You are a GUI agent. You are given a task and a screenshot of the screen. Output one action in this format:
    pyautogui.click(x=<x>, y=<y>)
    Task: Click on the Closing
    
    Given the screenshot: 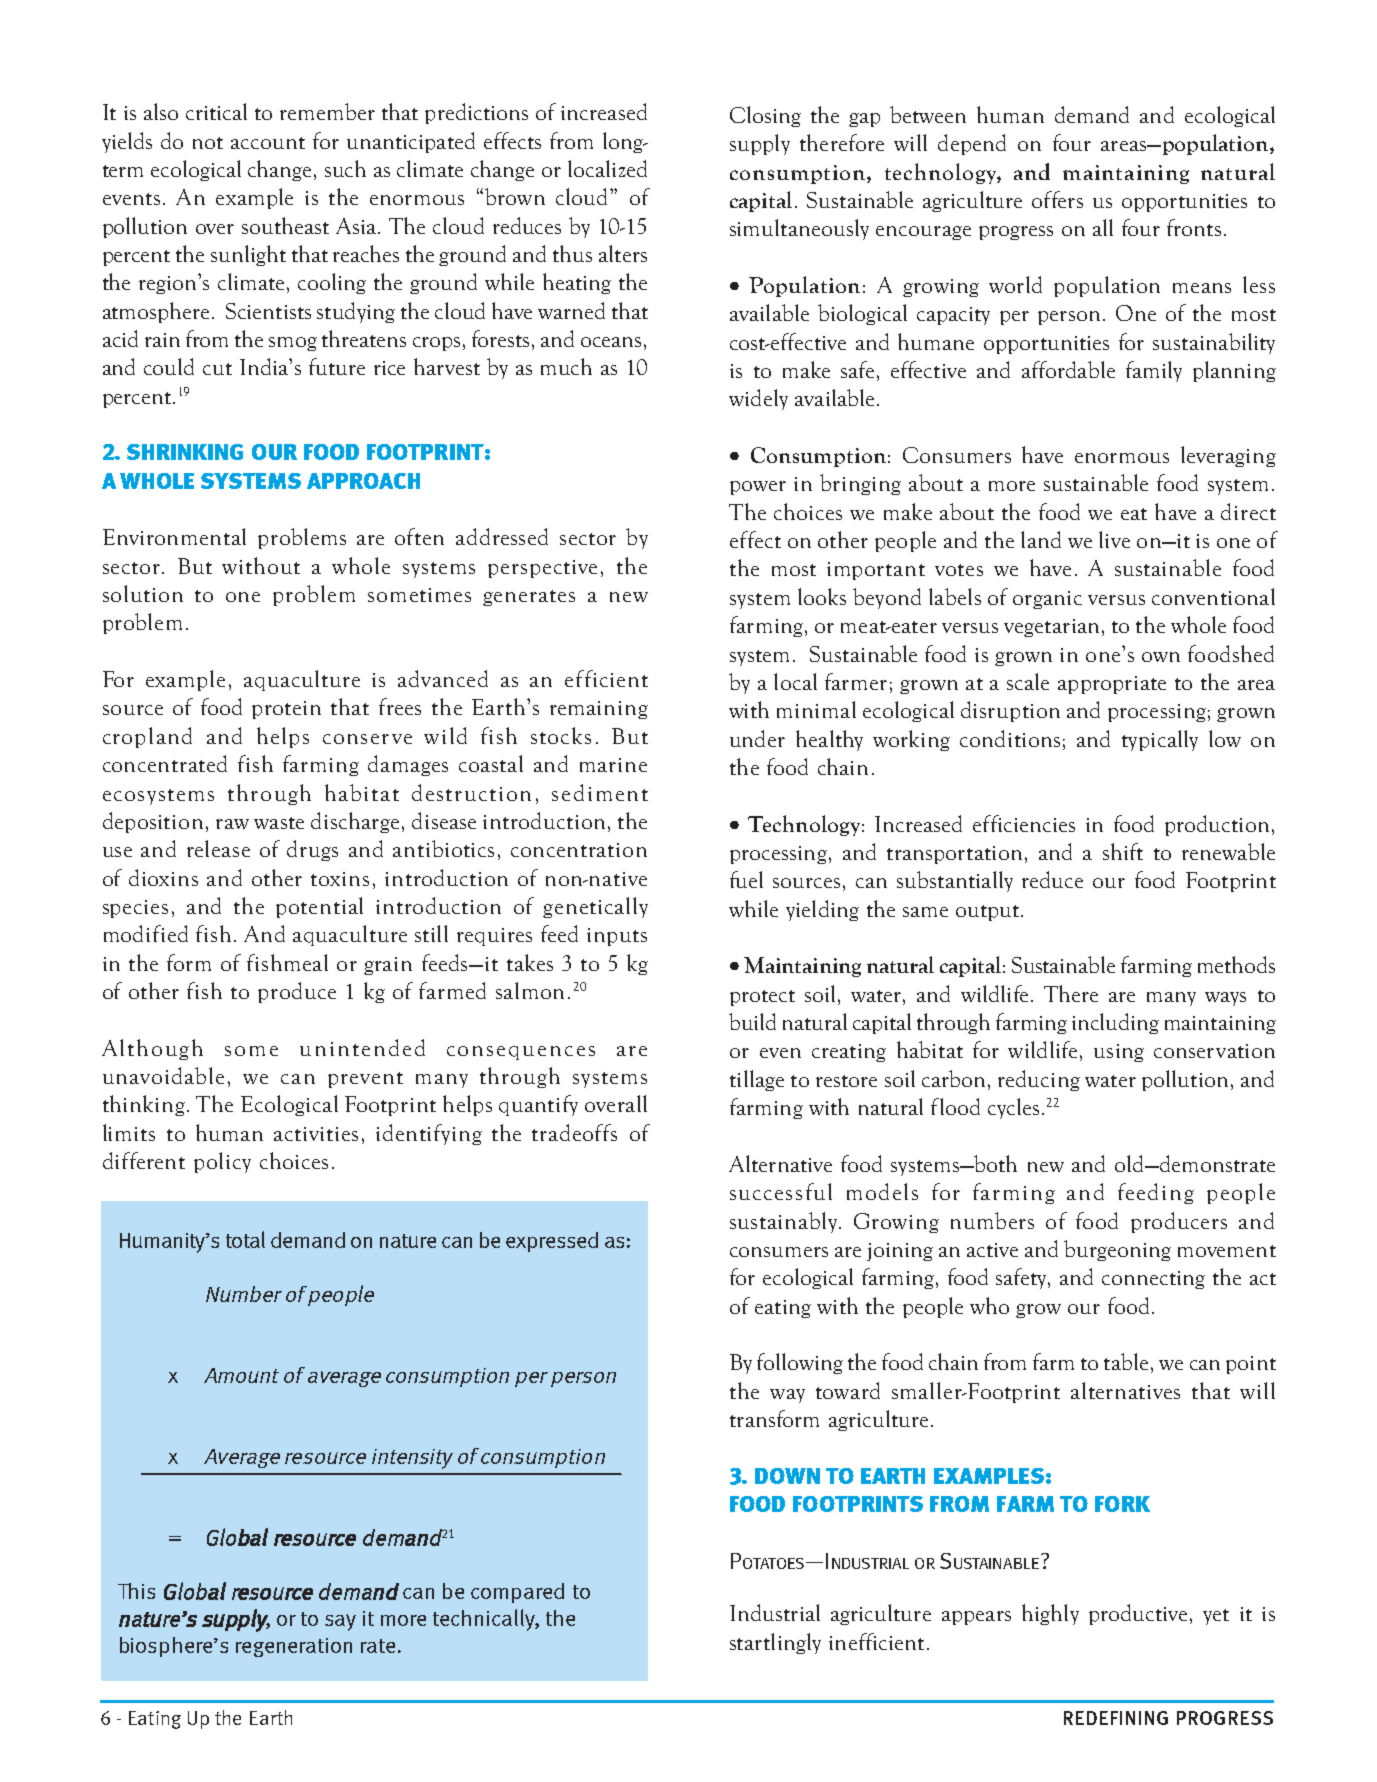 What is the action you would take?
    pyautogui.click(x=765, y=116)
